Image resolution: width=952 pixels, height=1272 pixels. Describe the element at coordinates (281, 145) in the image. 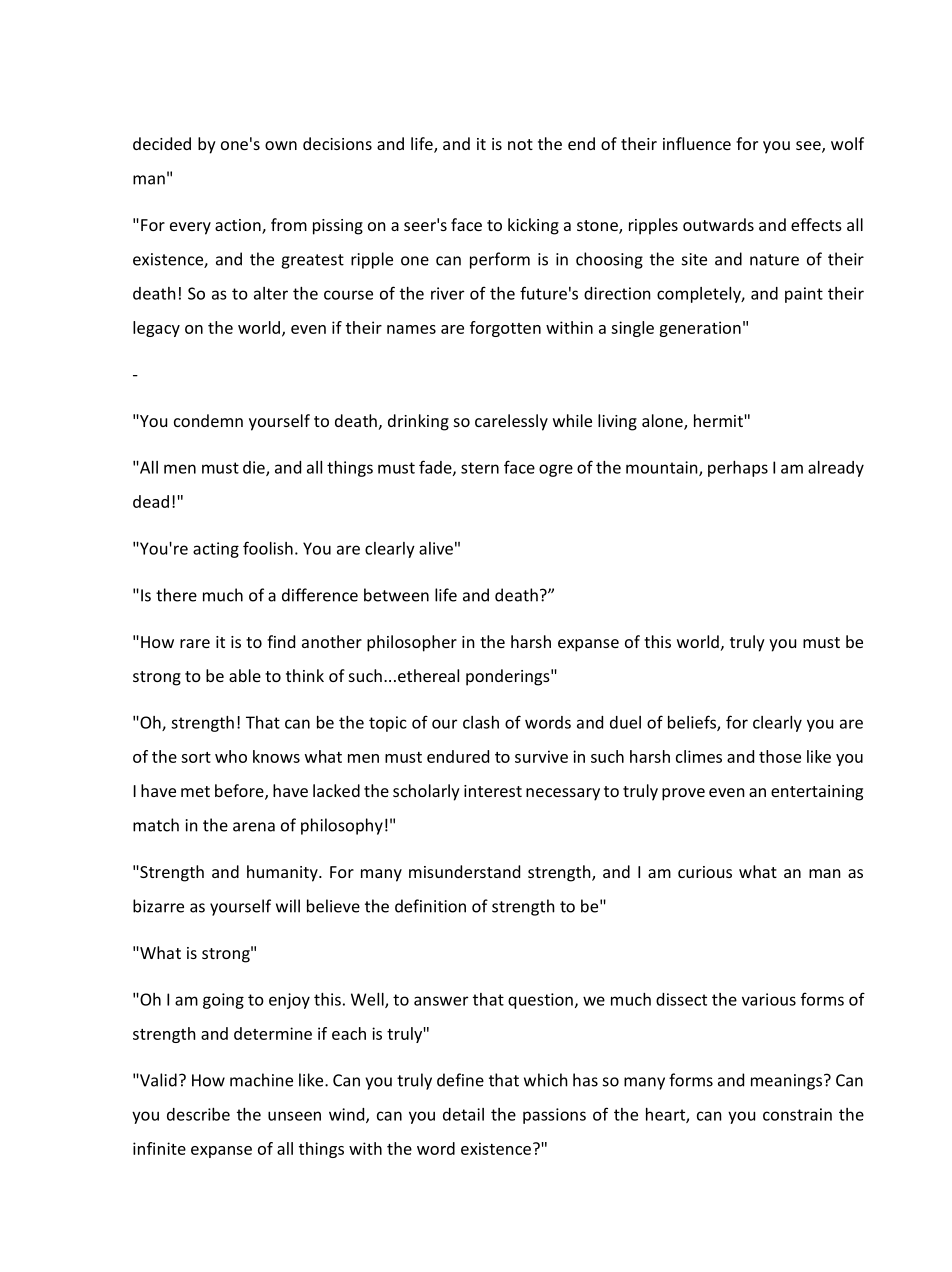

I see `own` at that location.
